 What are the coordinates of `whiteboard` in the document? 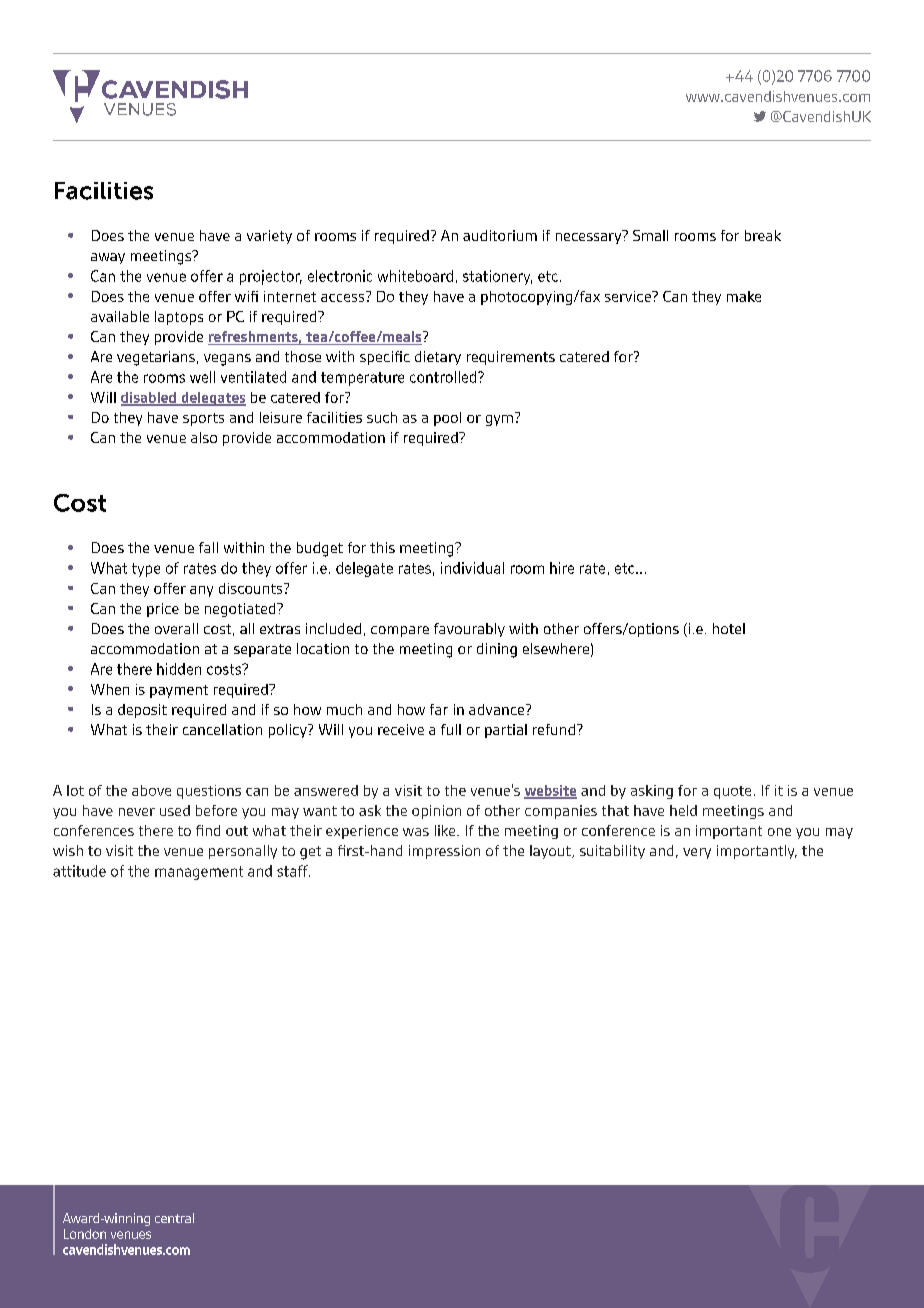 It's located at (415, 276).
